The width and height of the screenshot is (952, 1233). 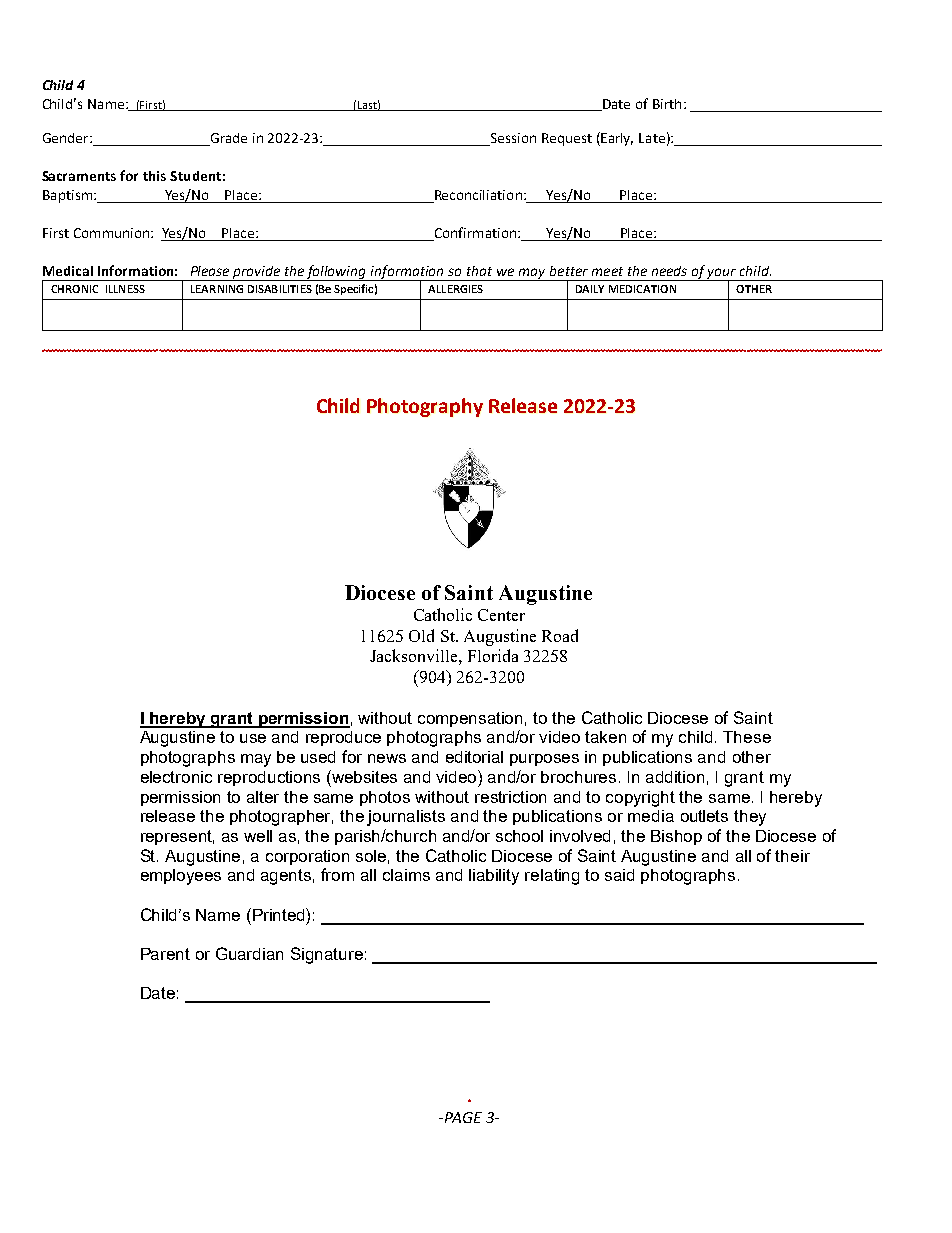 What do you see at coordinates (704, 816) in the screenshot?
I see `outlets` at bounding box center [704, 816].
